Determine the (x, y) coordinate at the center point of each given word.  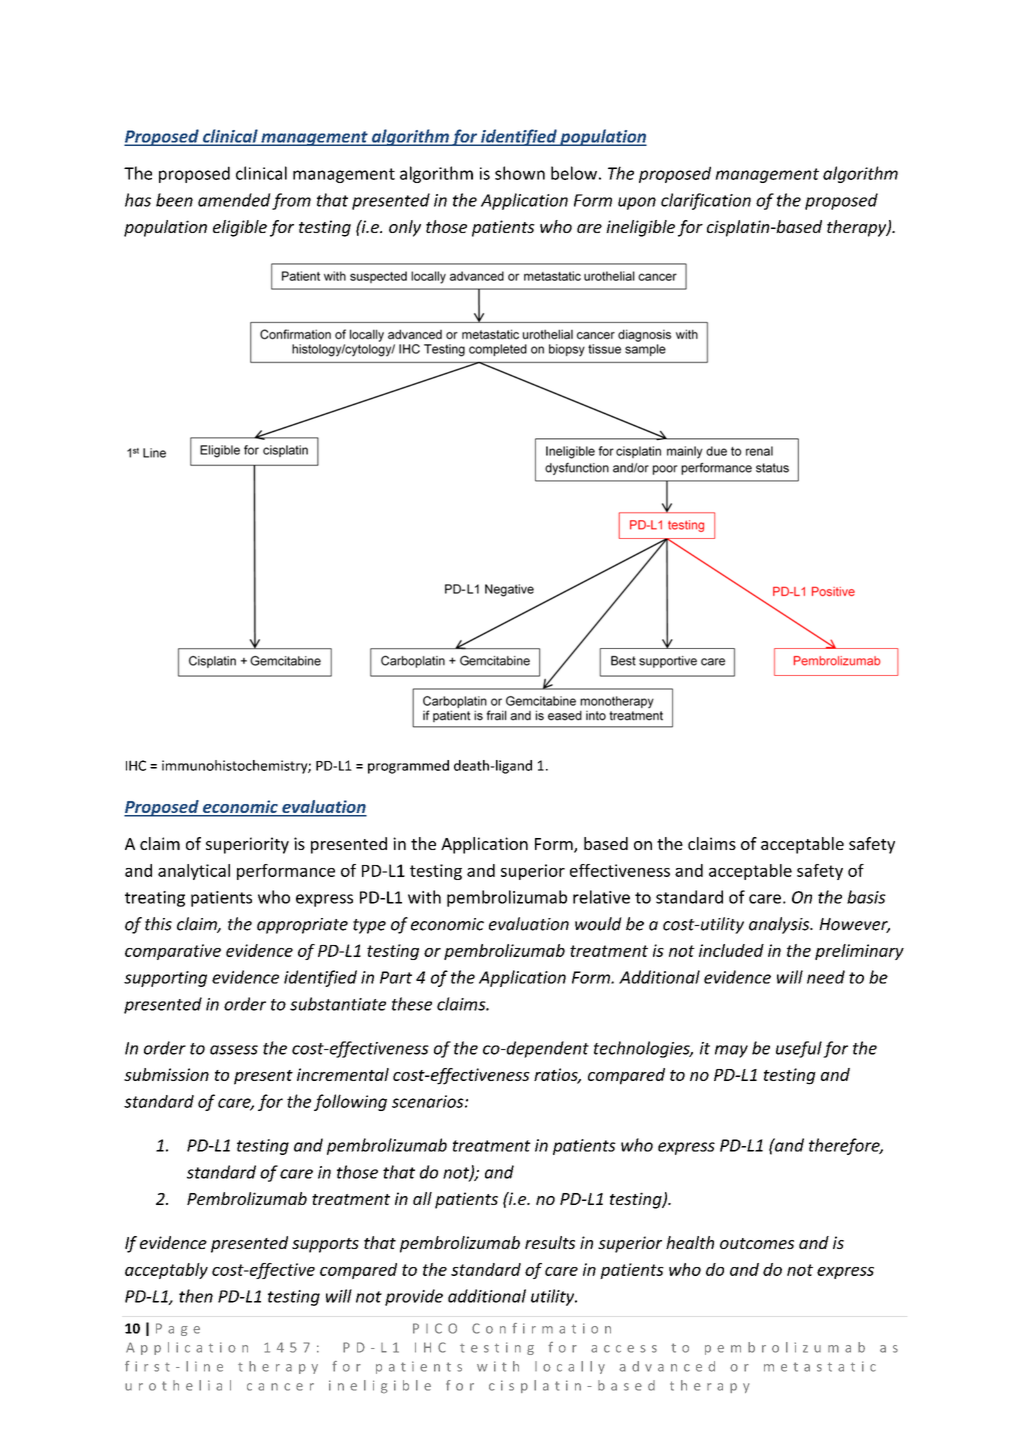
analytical (194, 872)
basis (866, 897)
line (204, 1366)
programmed (408, 767)
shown (520, 173)
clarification (706, 201)
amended (234, 200)
